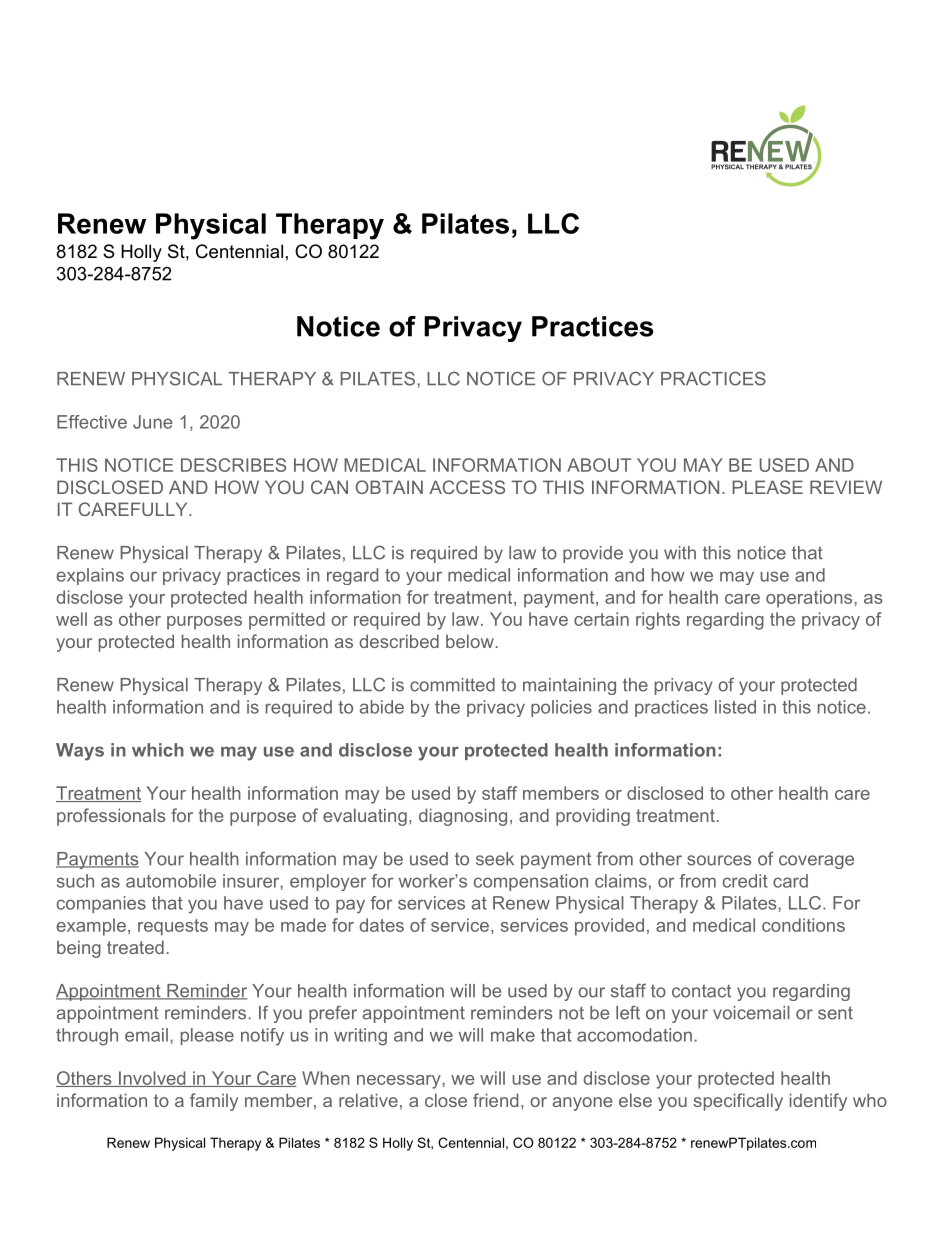 The height and width of the screenshot is (1233, 952). Describe the element at coordinates (803, 925) in the screenshot. I see `conditions` at that location.
